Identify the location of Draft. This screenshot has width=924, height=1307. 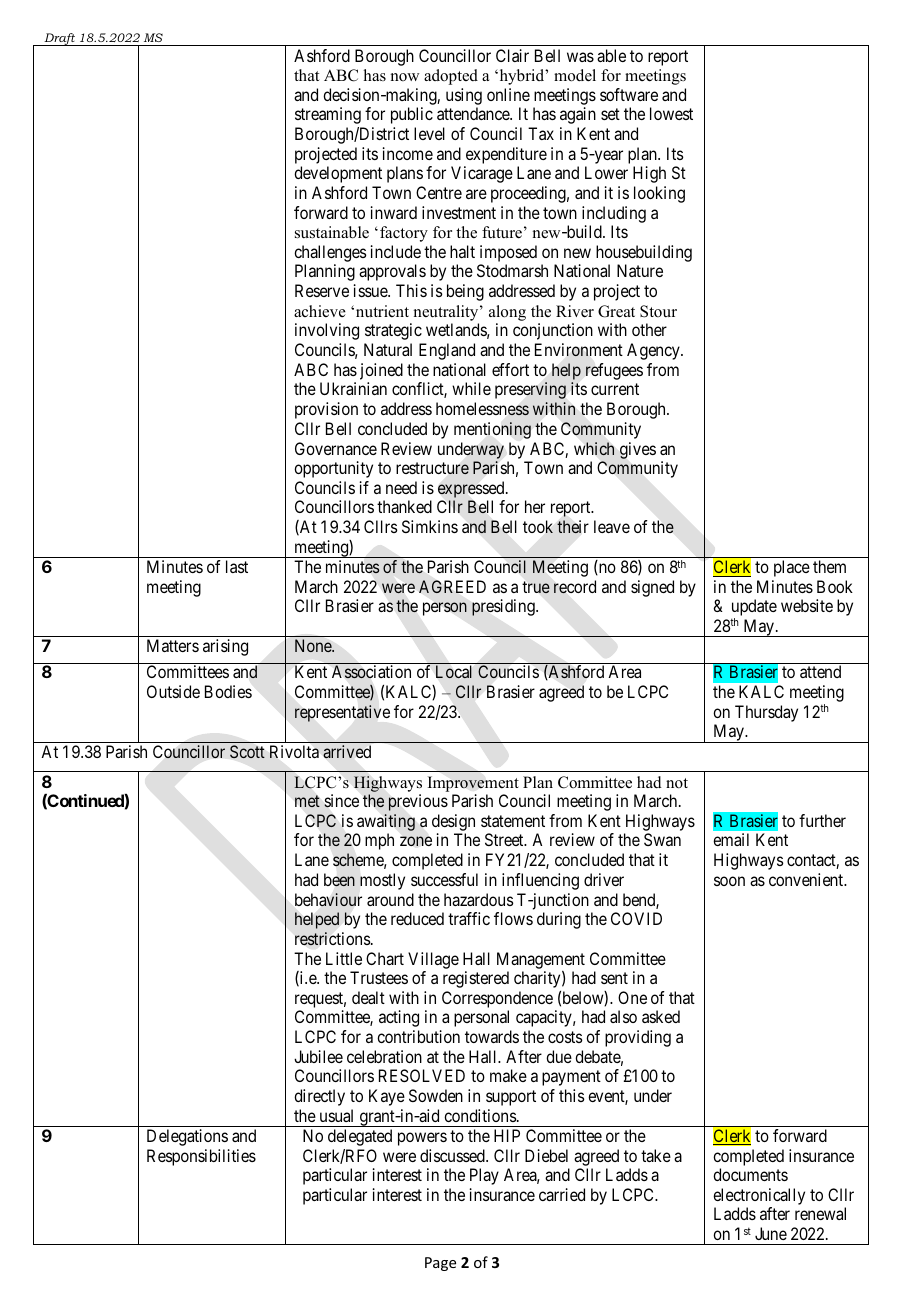
(60, 39).
